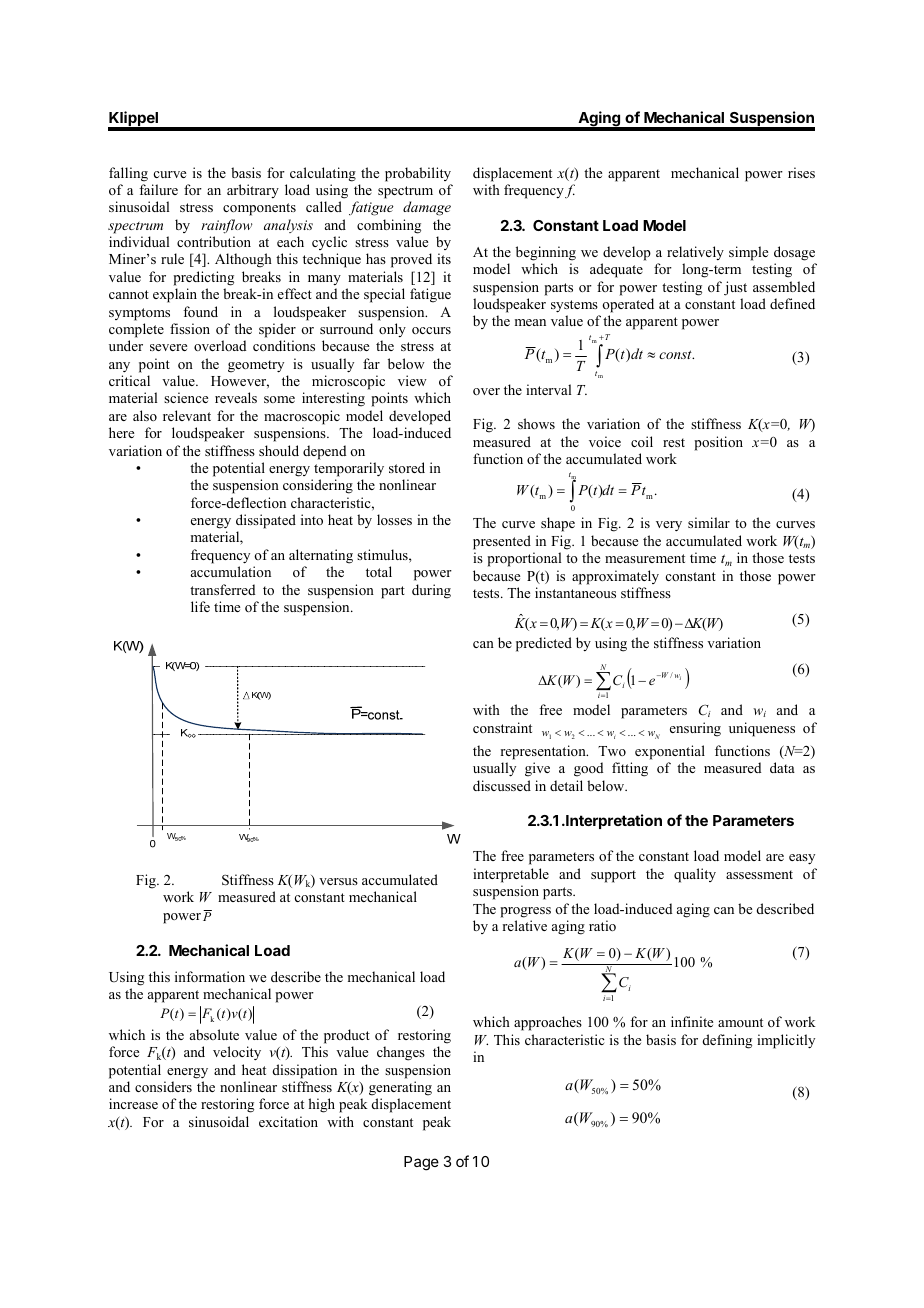  Describe the element at coordinates (158, 189) in the screenshot. I see `failure` at that location.
